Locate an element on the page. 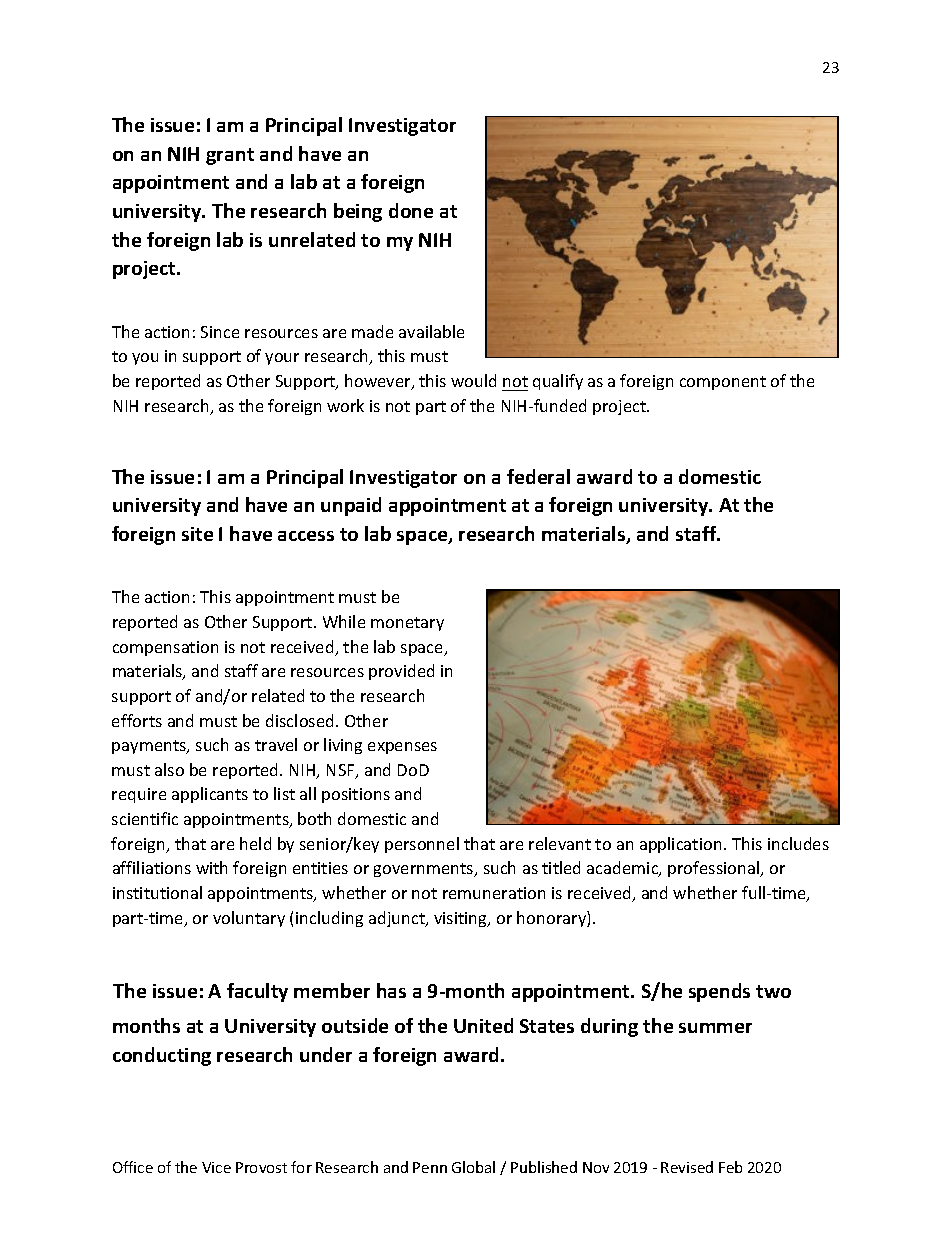  Global is located at coordinates (473, 1167).
